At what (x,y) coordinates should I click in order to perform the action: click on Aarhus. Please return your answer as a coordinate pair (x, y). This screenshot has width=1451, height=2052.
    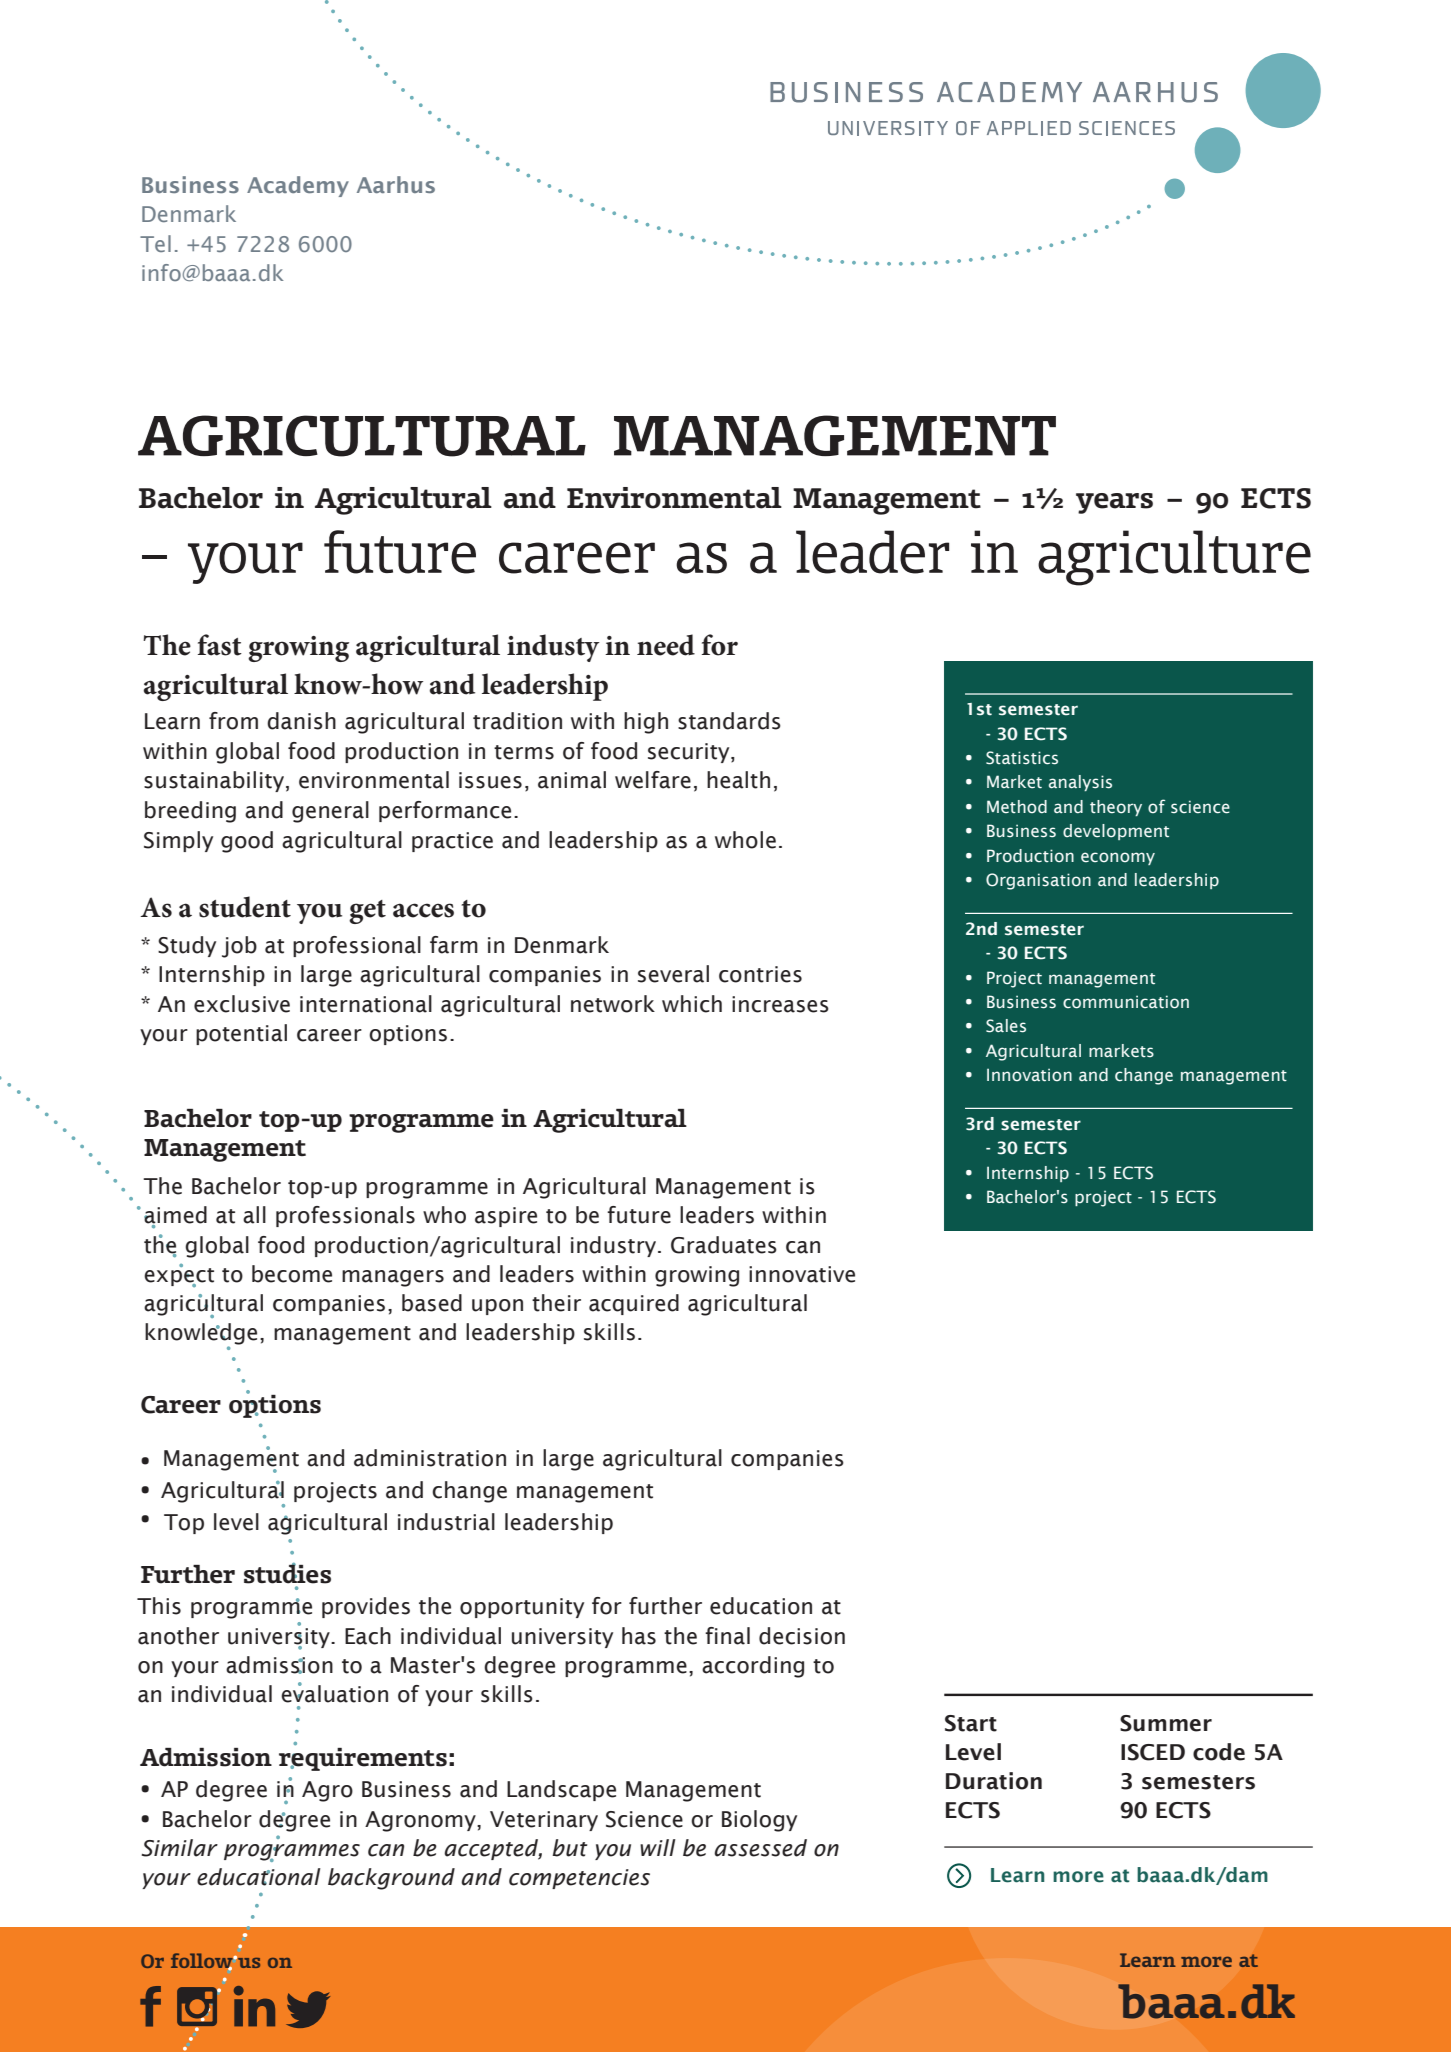
    Looking at the image, I should click on (396, 184).
